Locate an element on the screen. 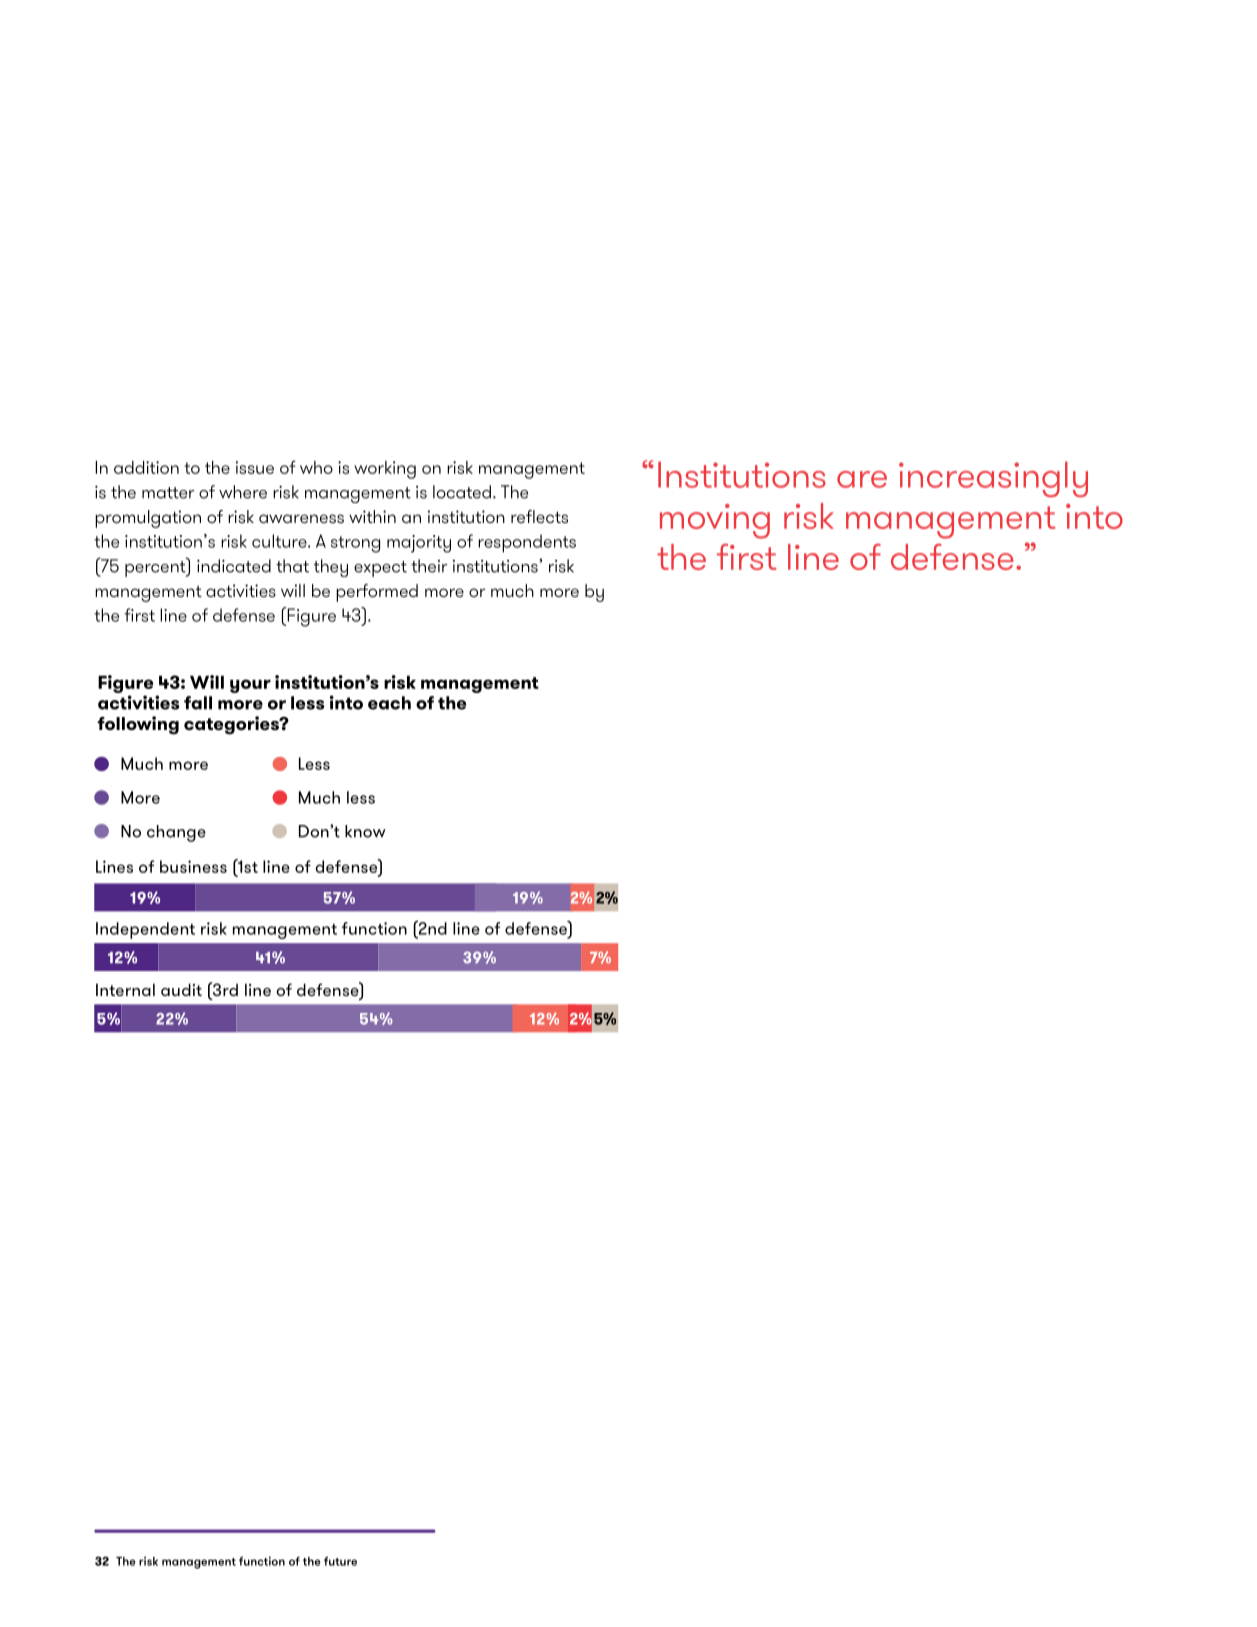 Image resolution: width=1257 pixels, height=1627 pixels. each is located at coordinates (389, 703).
